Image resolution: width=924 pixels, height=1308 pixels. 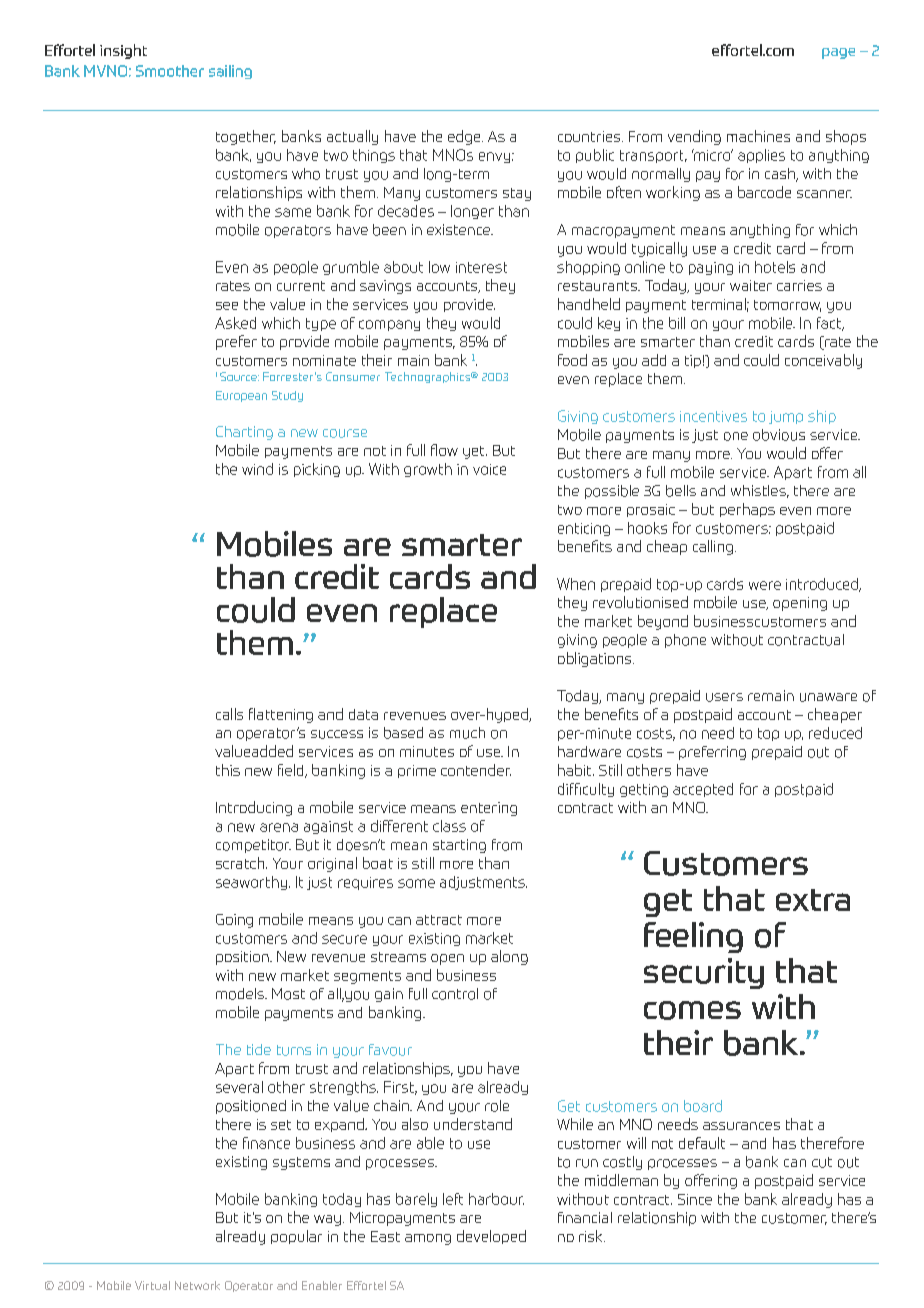 What do you see at coordinates (230, 72) in the image?
I see `sailing` at bounding box center [230, 72].
